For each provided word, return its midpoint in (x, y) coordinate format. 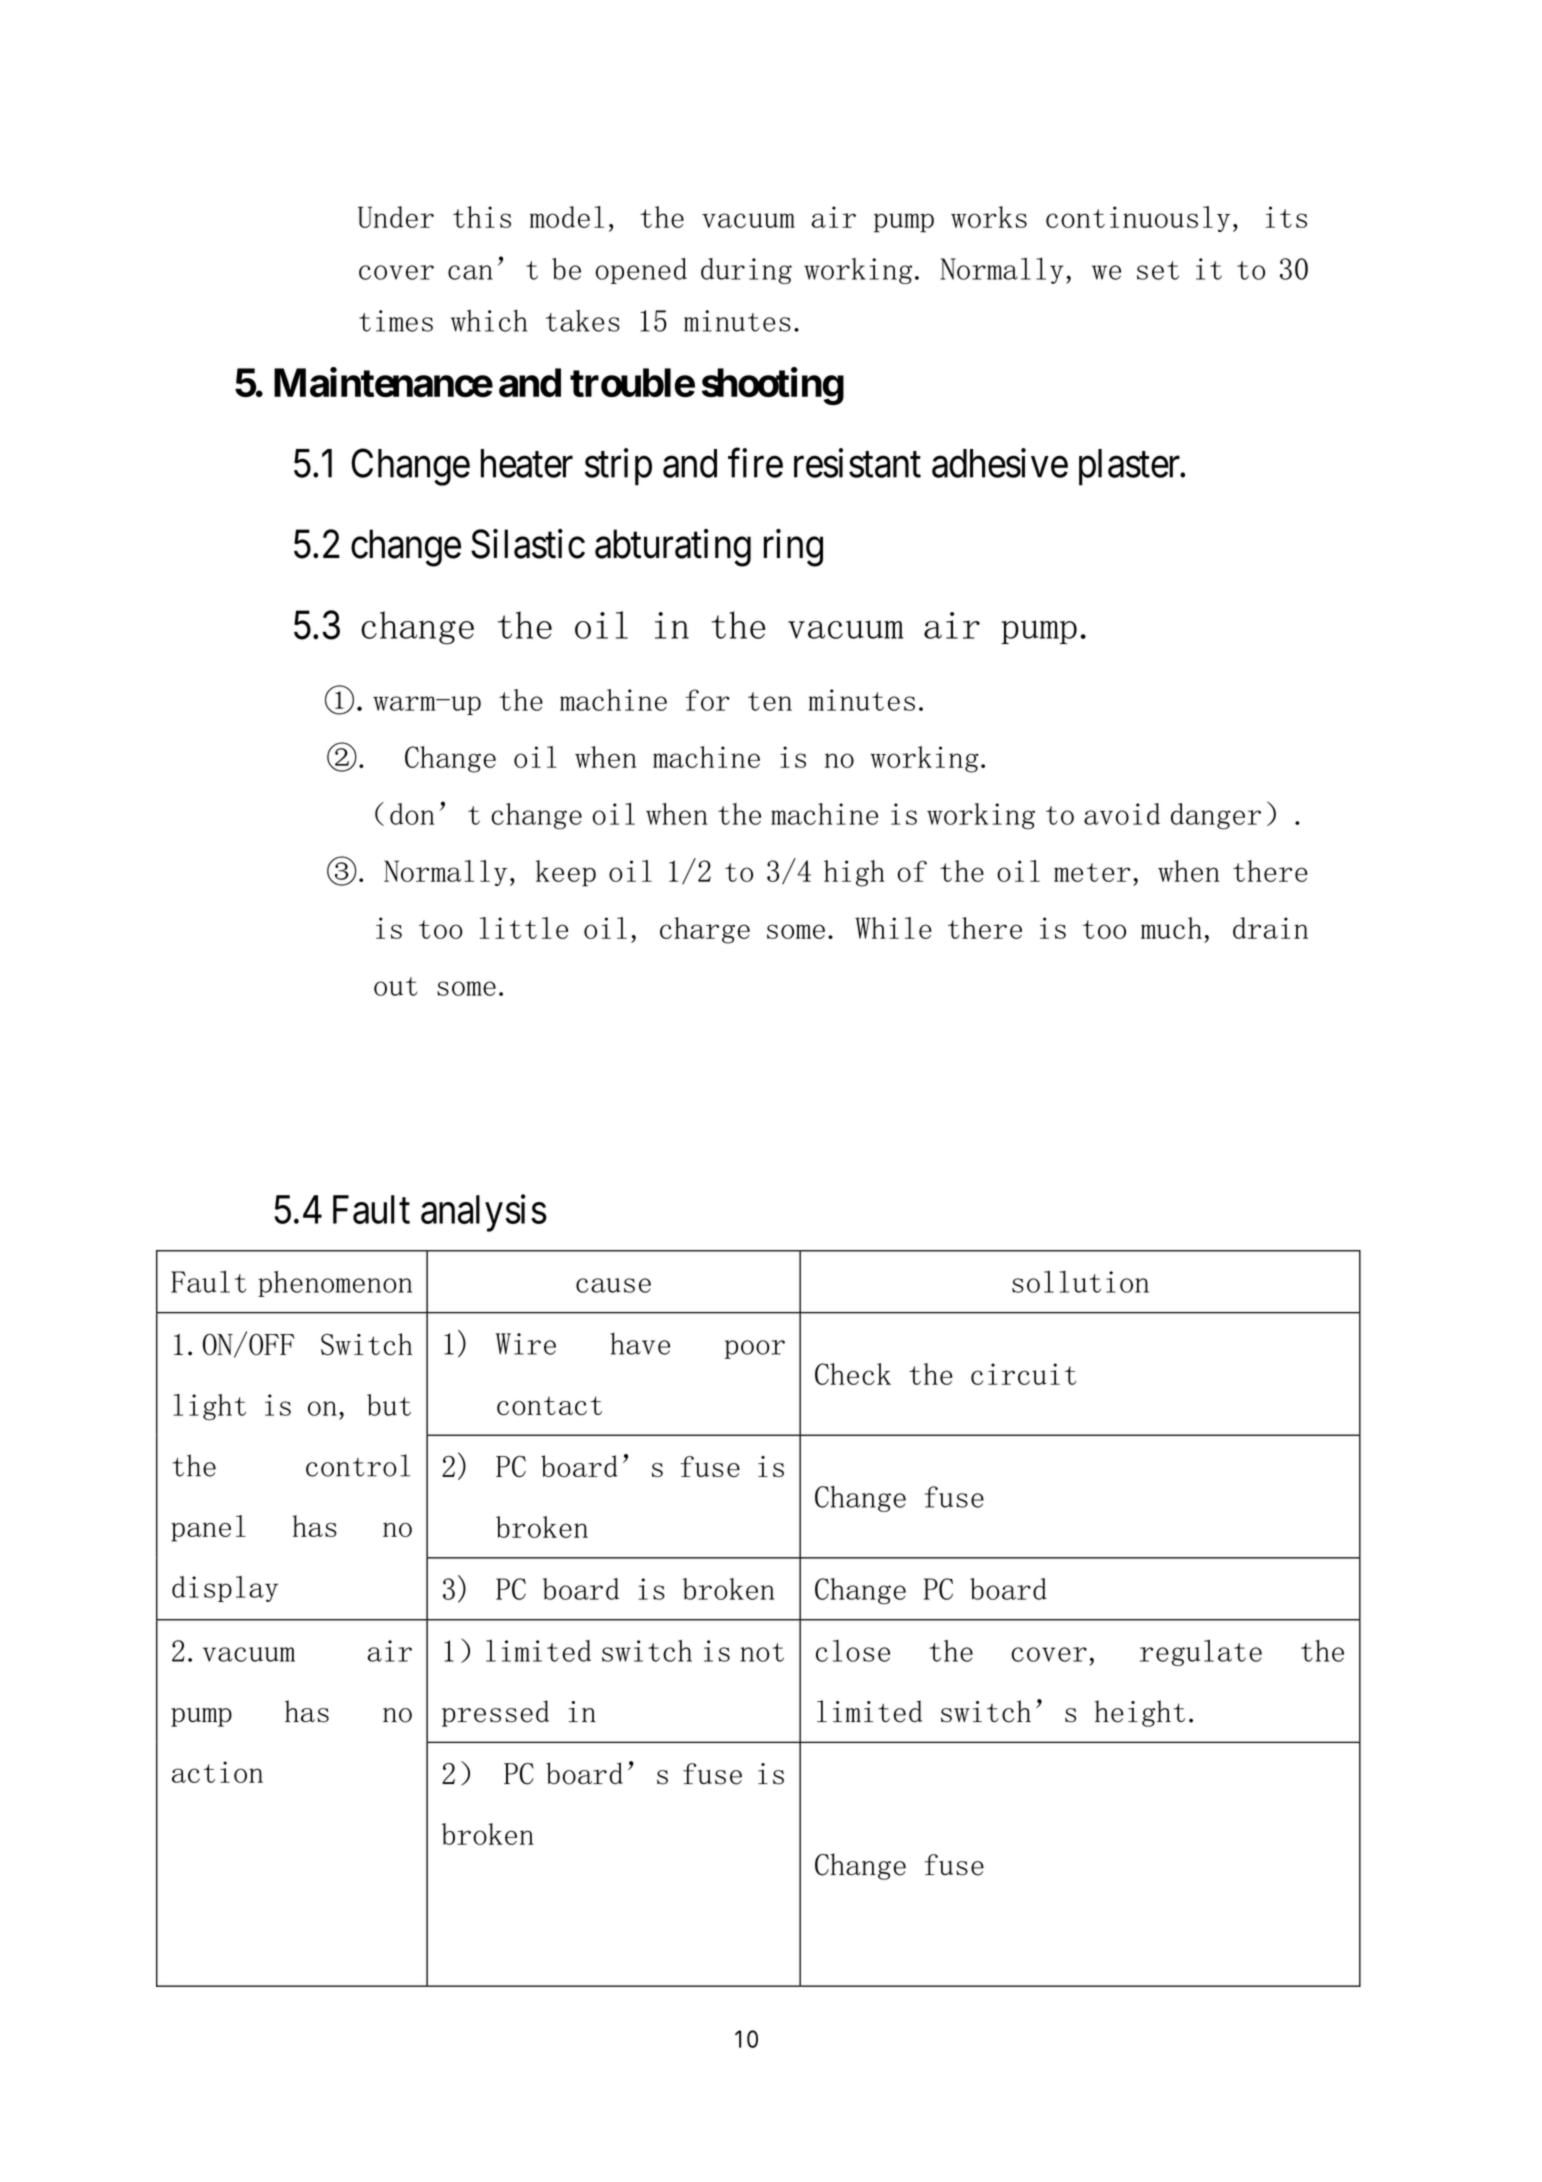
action (217, 1772)
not (762, 1652)
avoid (1122, 814)
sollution (1080, 1281)
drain (1270, 928)
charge (705, 930)
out (396, 986)
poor (755, 1349)
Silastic (528, 544)
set (1158, 270)
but (389, 1405)
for (707, 700)
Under (396, 217)
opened (641, 271)
